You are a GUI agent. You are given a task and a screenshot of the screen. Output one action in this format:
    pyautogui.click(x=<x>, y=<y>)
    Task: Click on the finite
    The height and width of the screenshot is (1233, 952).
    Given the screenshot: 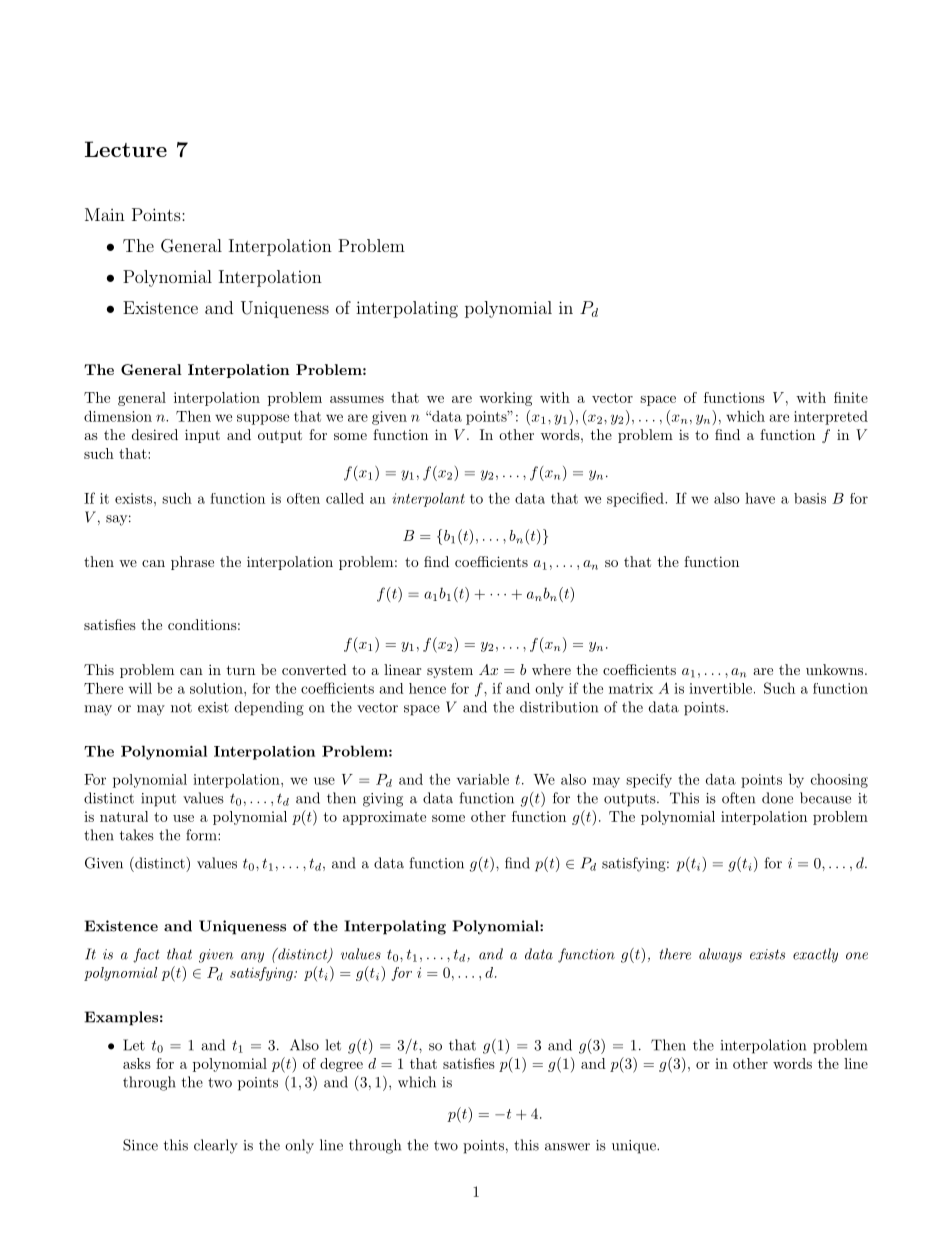 What is the action you would take?
    pyautogui.click(x=851, y=397)
